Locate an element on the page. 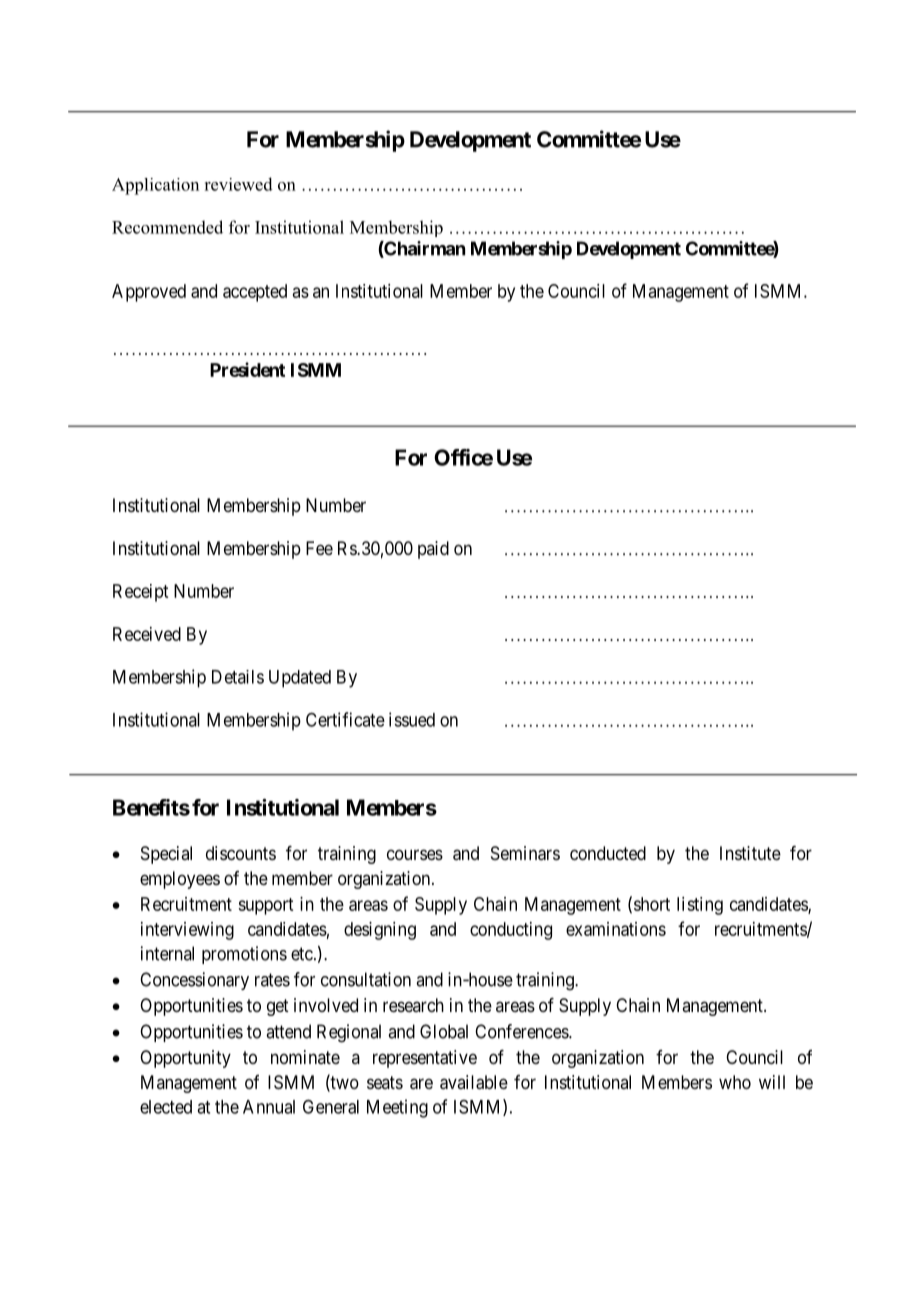  issued is located at coordinates (412, 719).
